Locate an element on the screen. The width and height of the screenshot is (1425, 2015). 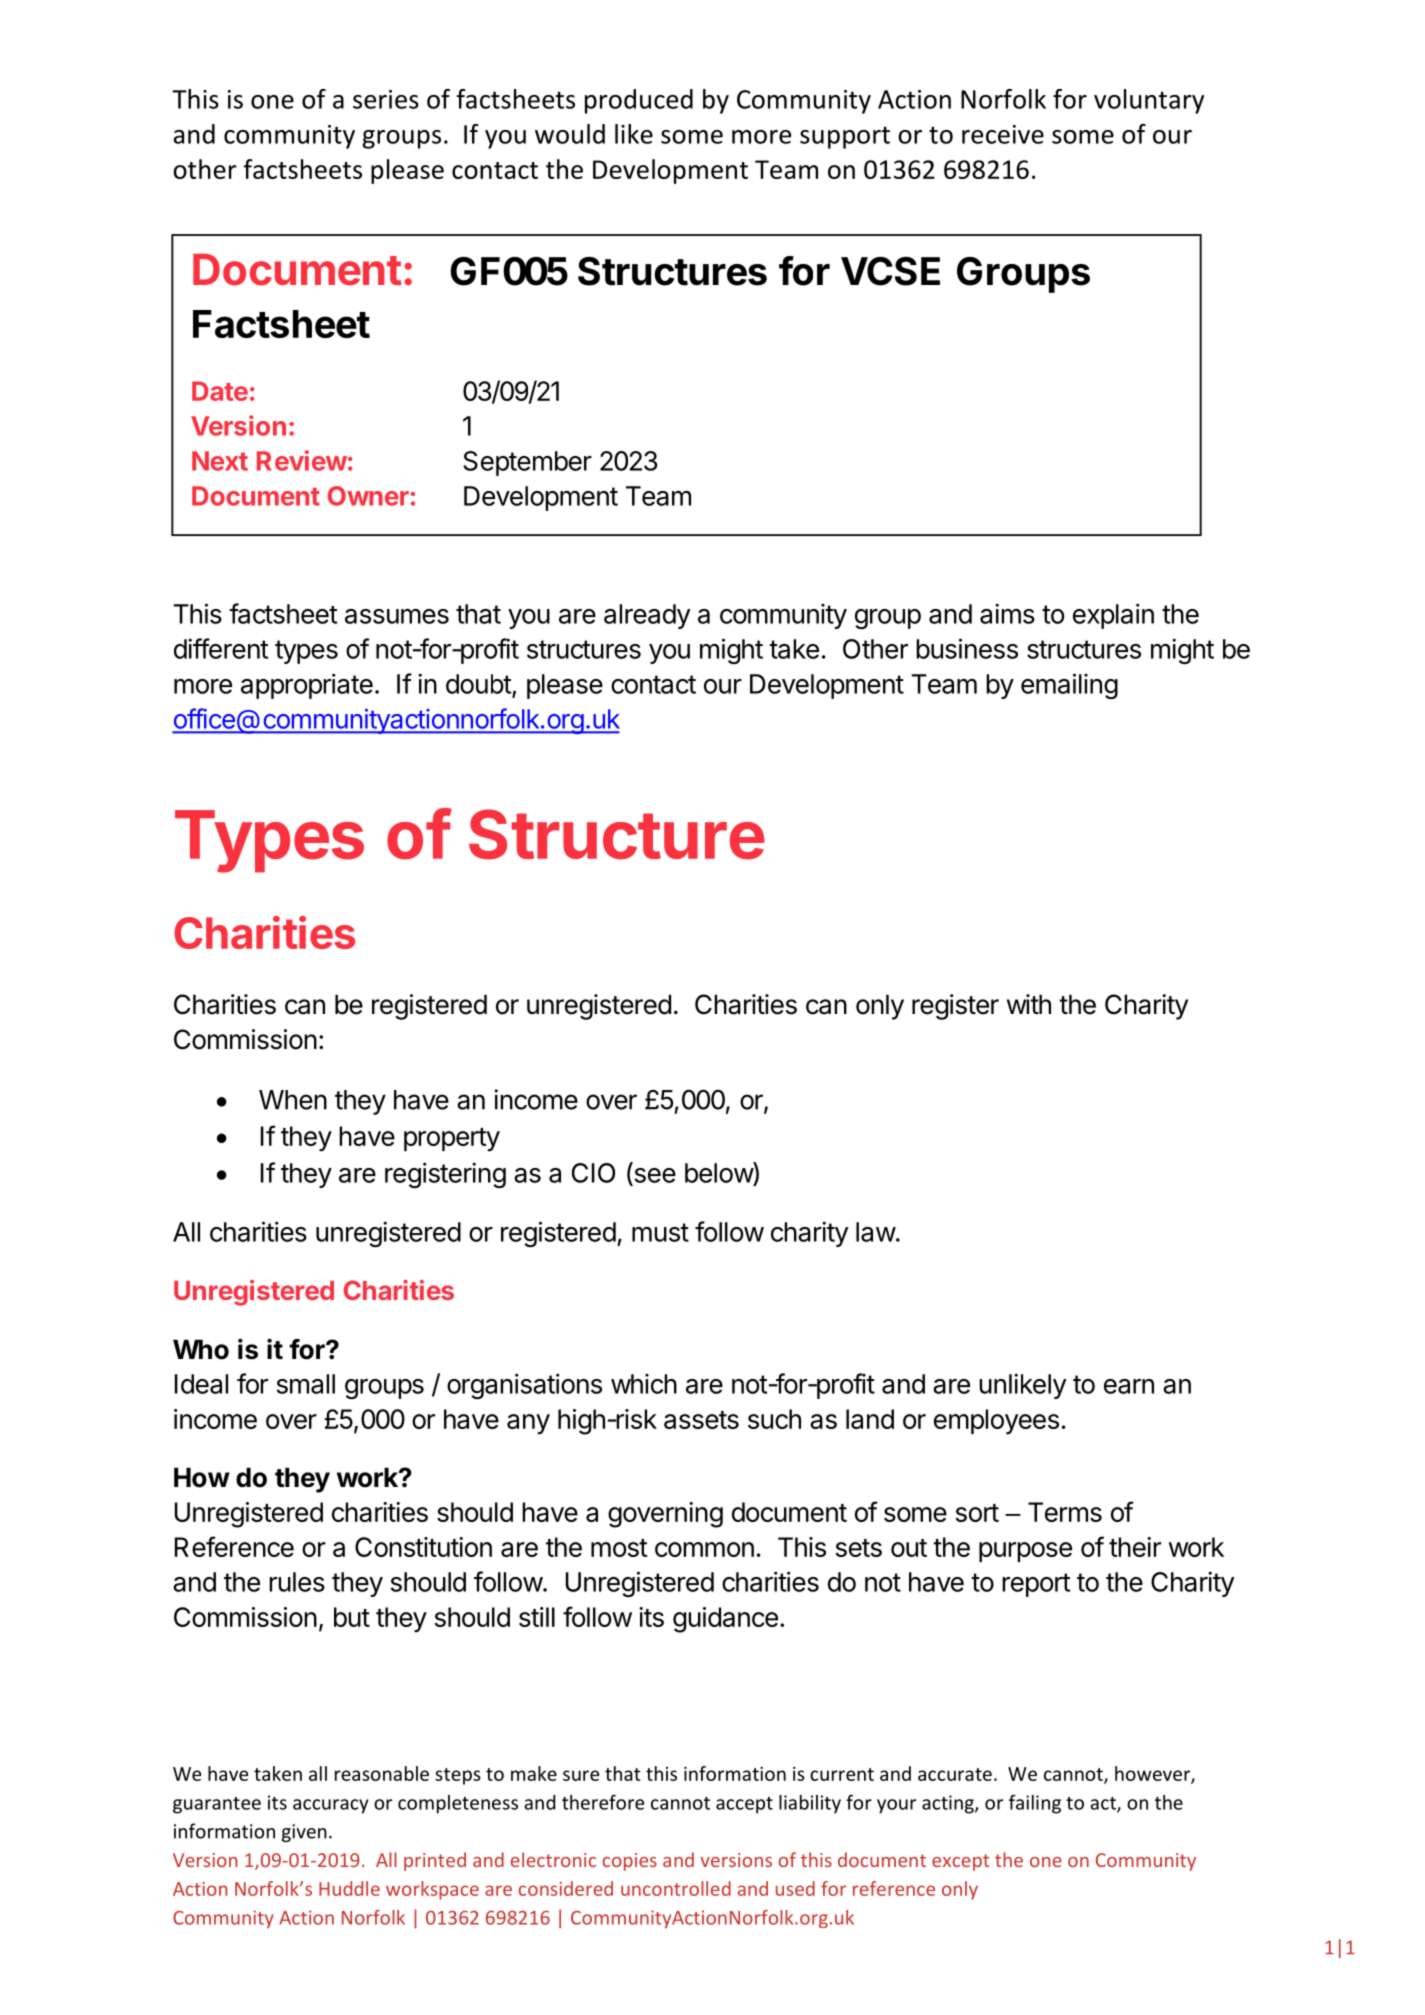
with is located at coordinates (1029, 1004).
